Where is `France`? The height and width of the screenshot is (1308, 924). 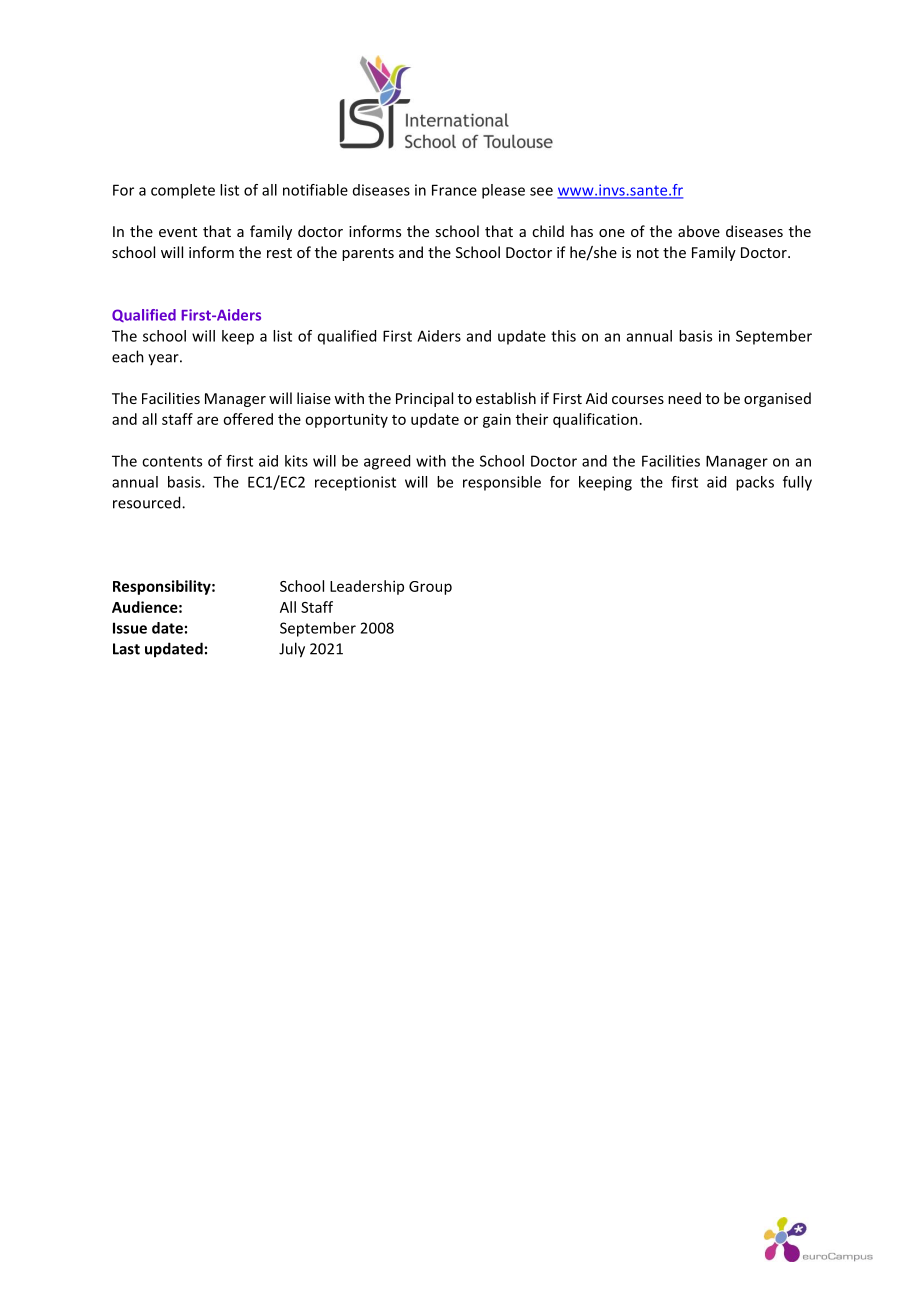 France is located at coordinates (454, 190).
